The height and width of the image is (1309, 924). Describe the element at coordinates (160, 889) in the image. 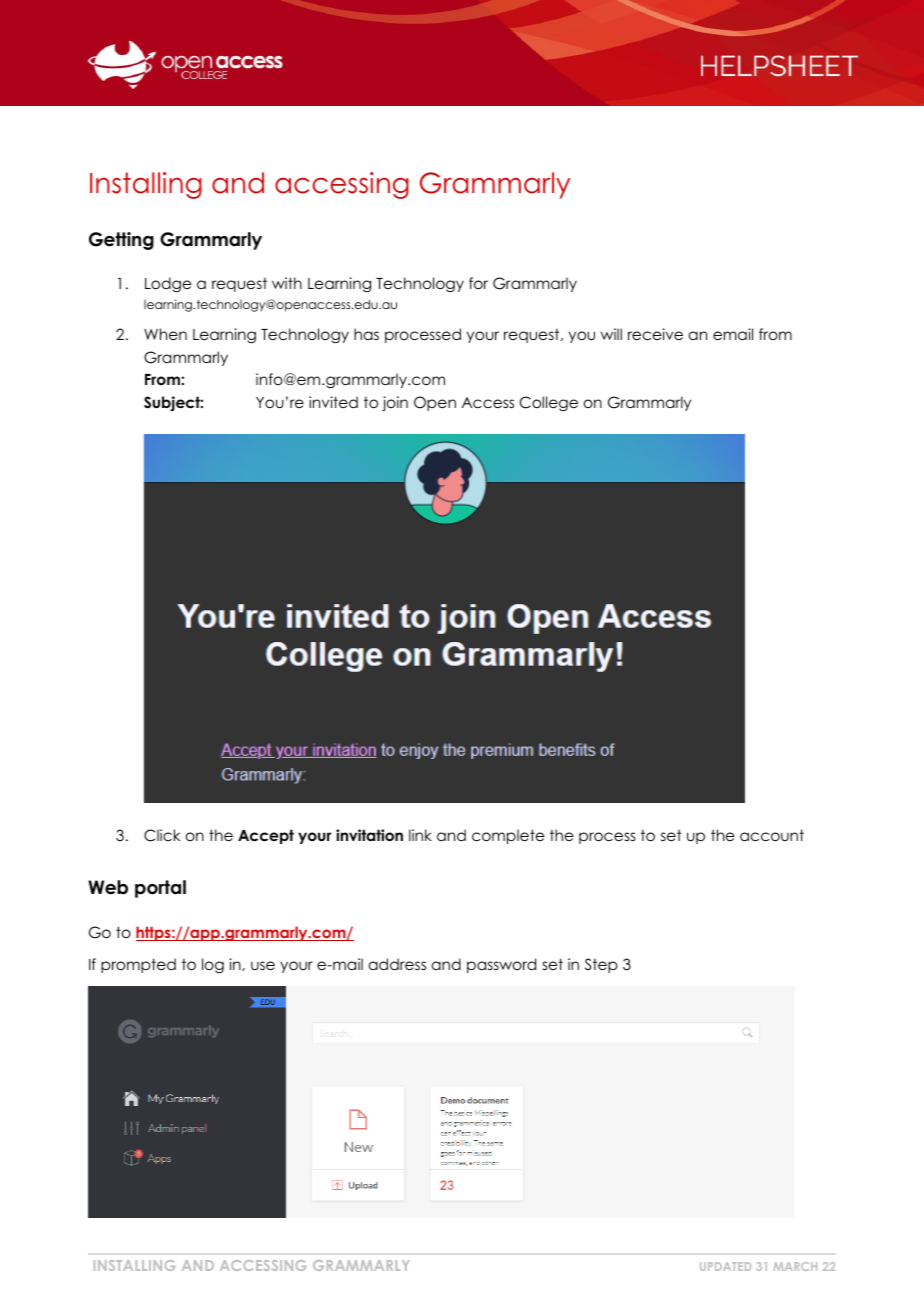

I see `portal` at that location.
